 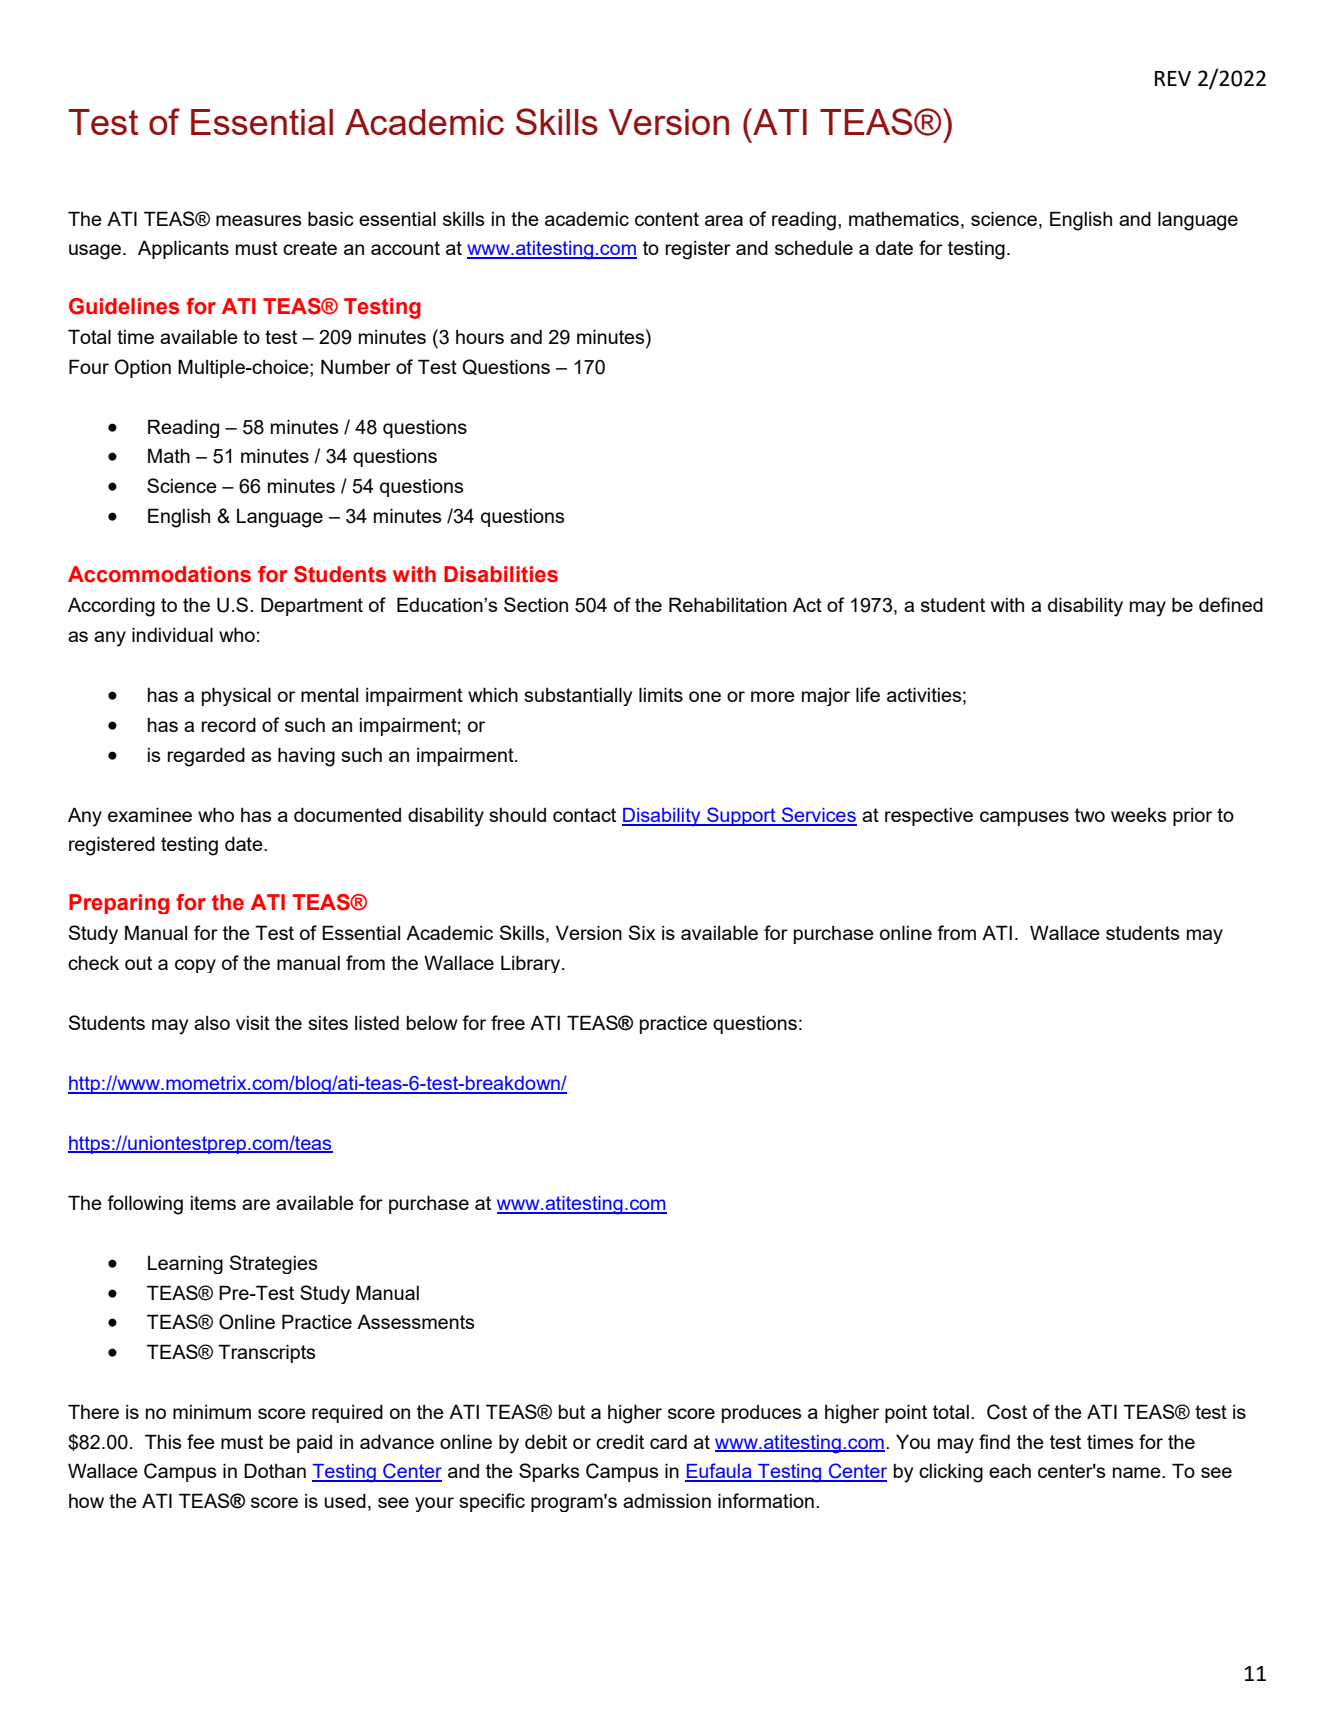 I want to click on also, so click(x=212, y=1023).
